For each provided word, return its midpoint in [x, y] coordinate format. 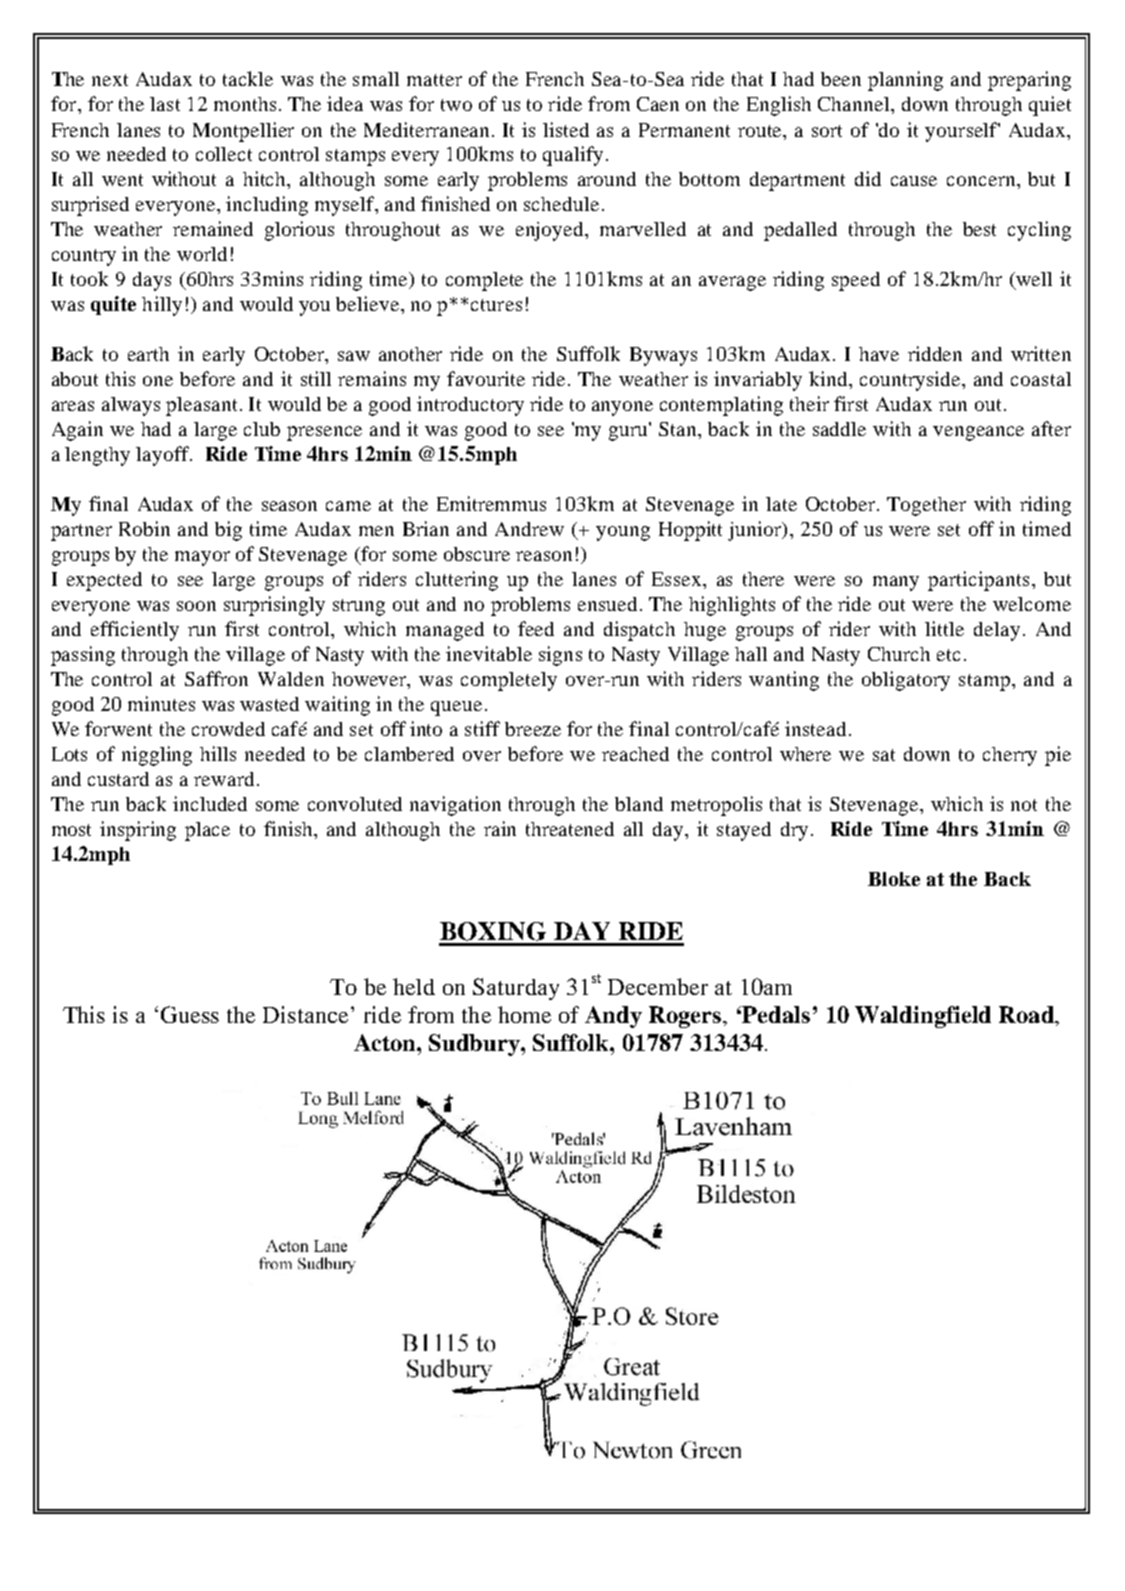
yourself [962, 132]
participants [978, 581]
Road [1027, 1014]
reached [635, 754]
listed [566, 129]
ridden [935, 353]
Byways [663, 356]
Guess [190, 1014]
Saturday [516, 989]
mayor [202, 558]
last [165, 104]
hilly [162, 306]
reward [224, 779]
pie [1058, 756]
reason [544, 556]
